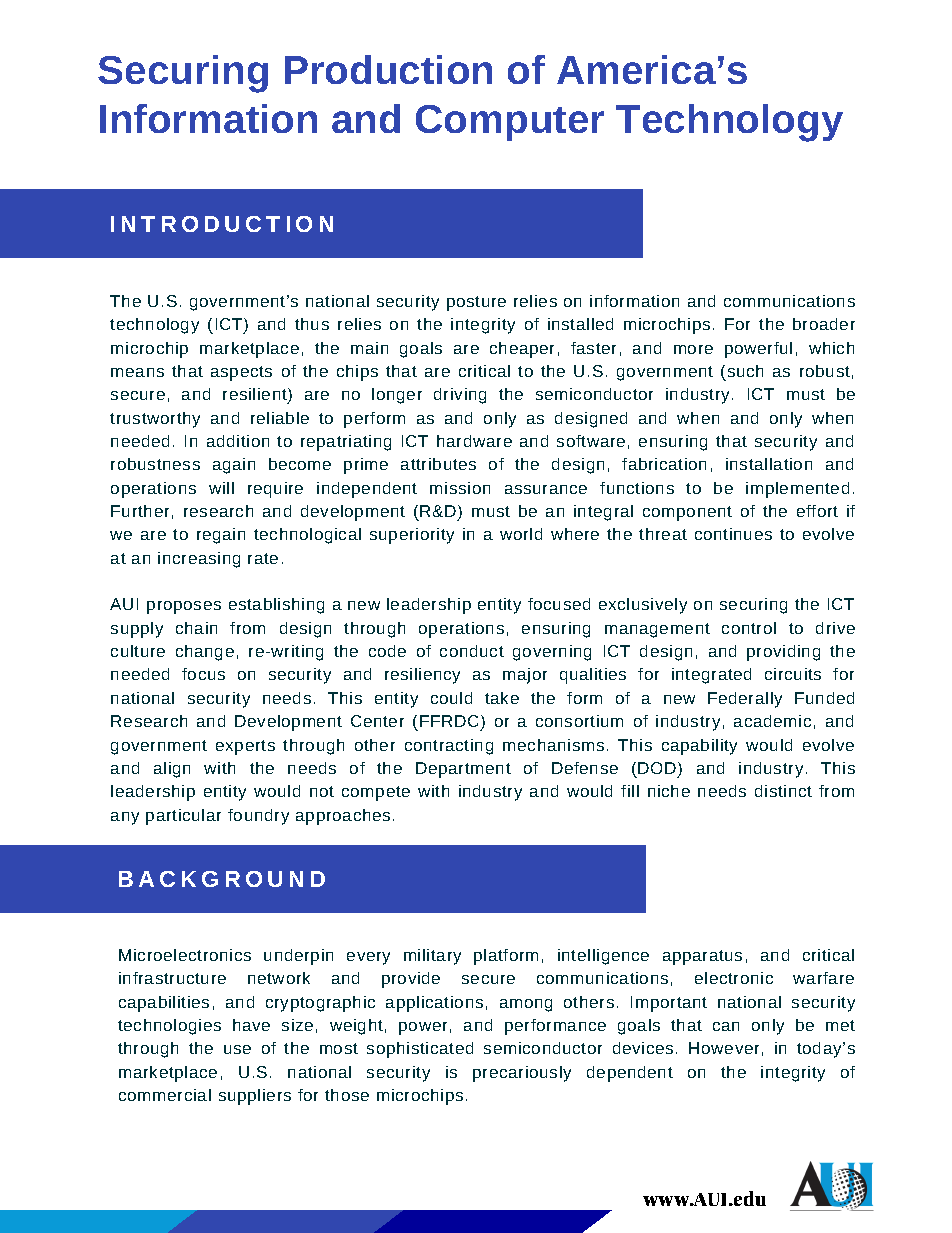 The width and height of the screenshot is (952, 1233). What do you see at coordinates (183, 817) in the screenshot?
I see `particular` at bounding box center [183, 817].
